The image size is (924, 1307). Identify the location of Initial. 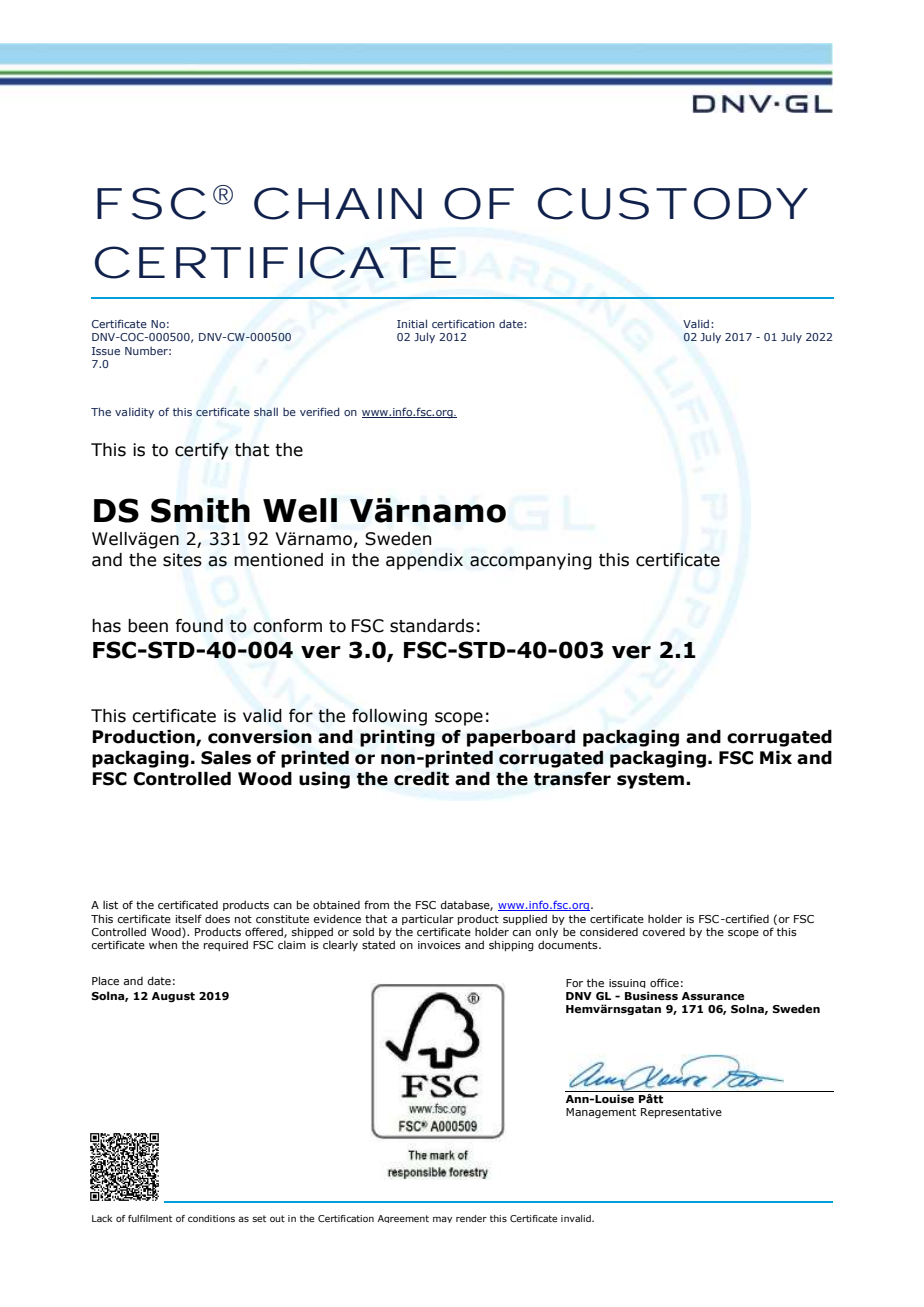
(412, 323).
